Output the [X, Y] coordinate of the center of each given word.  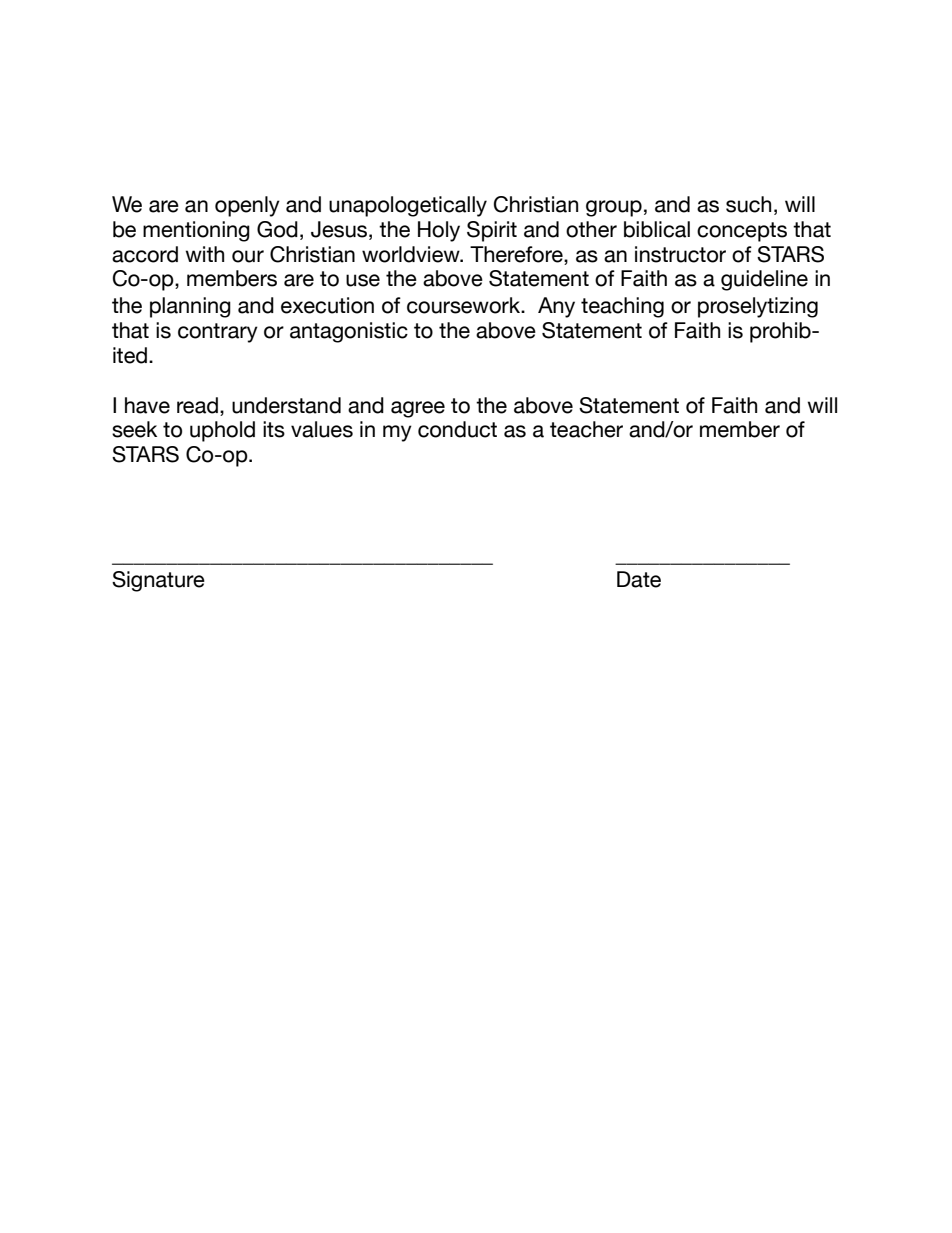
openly [247, 206]
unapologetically [408, 206]
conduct [457, 429]
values [322, 429]
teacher [586, 429]
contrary [218, 333]
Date [639, 579]
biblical [657, 229]
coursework [465, 305]
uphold [222, 431]
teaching [622, 307]
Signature [158, 581]
